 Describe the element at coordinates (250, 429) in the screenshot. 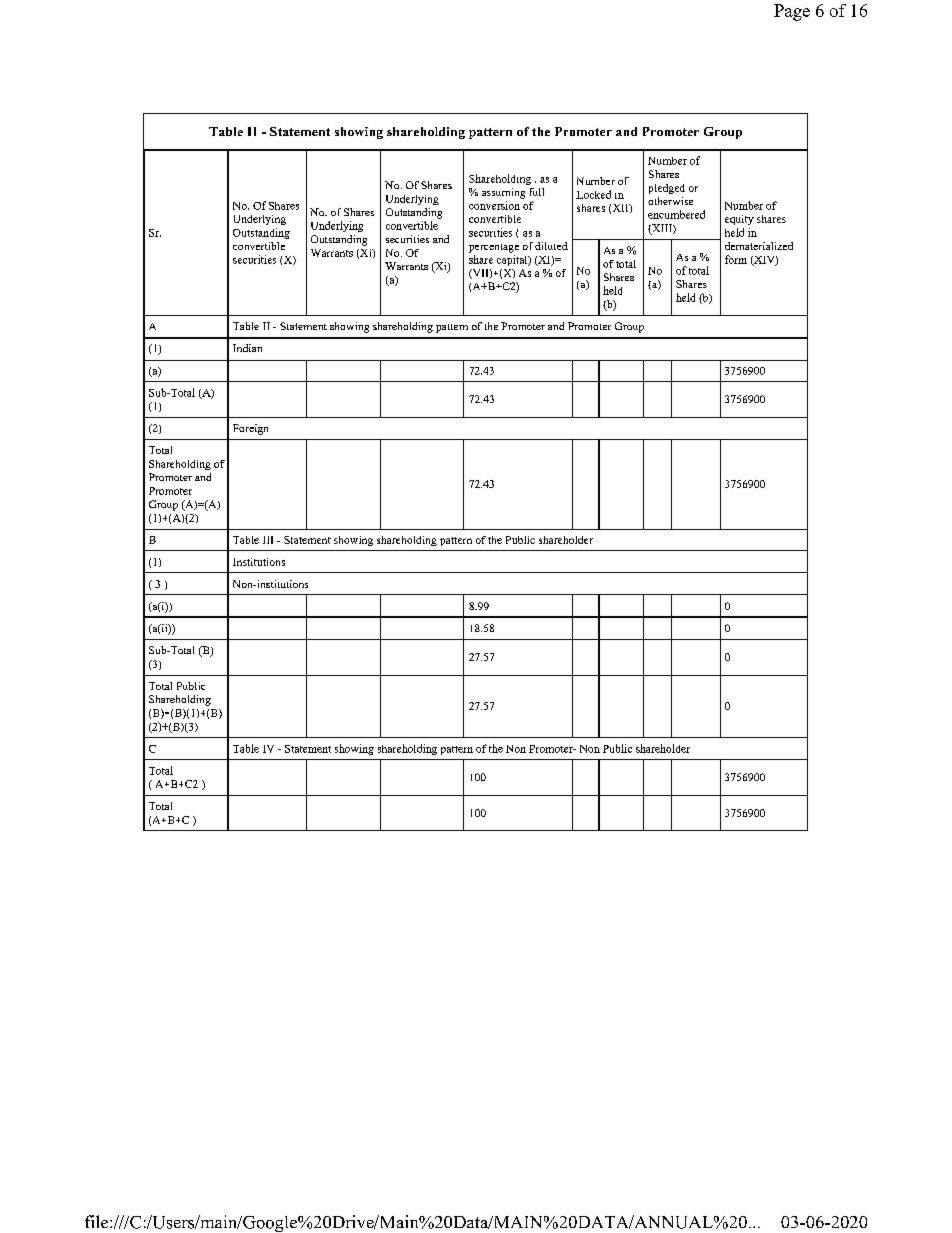

I see `Foreign` at that location.
